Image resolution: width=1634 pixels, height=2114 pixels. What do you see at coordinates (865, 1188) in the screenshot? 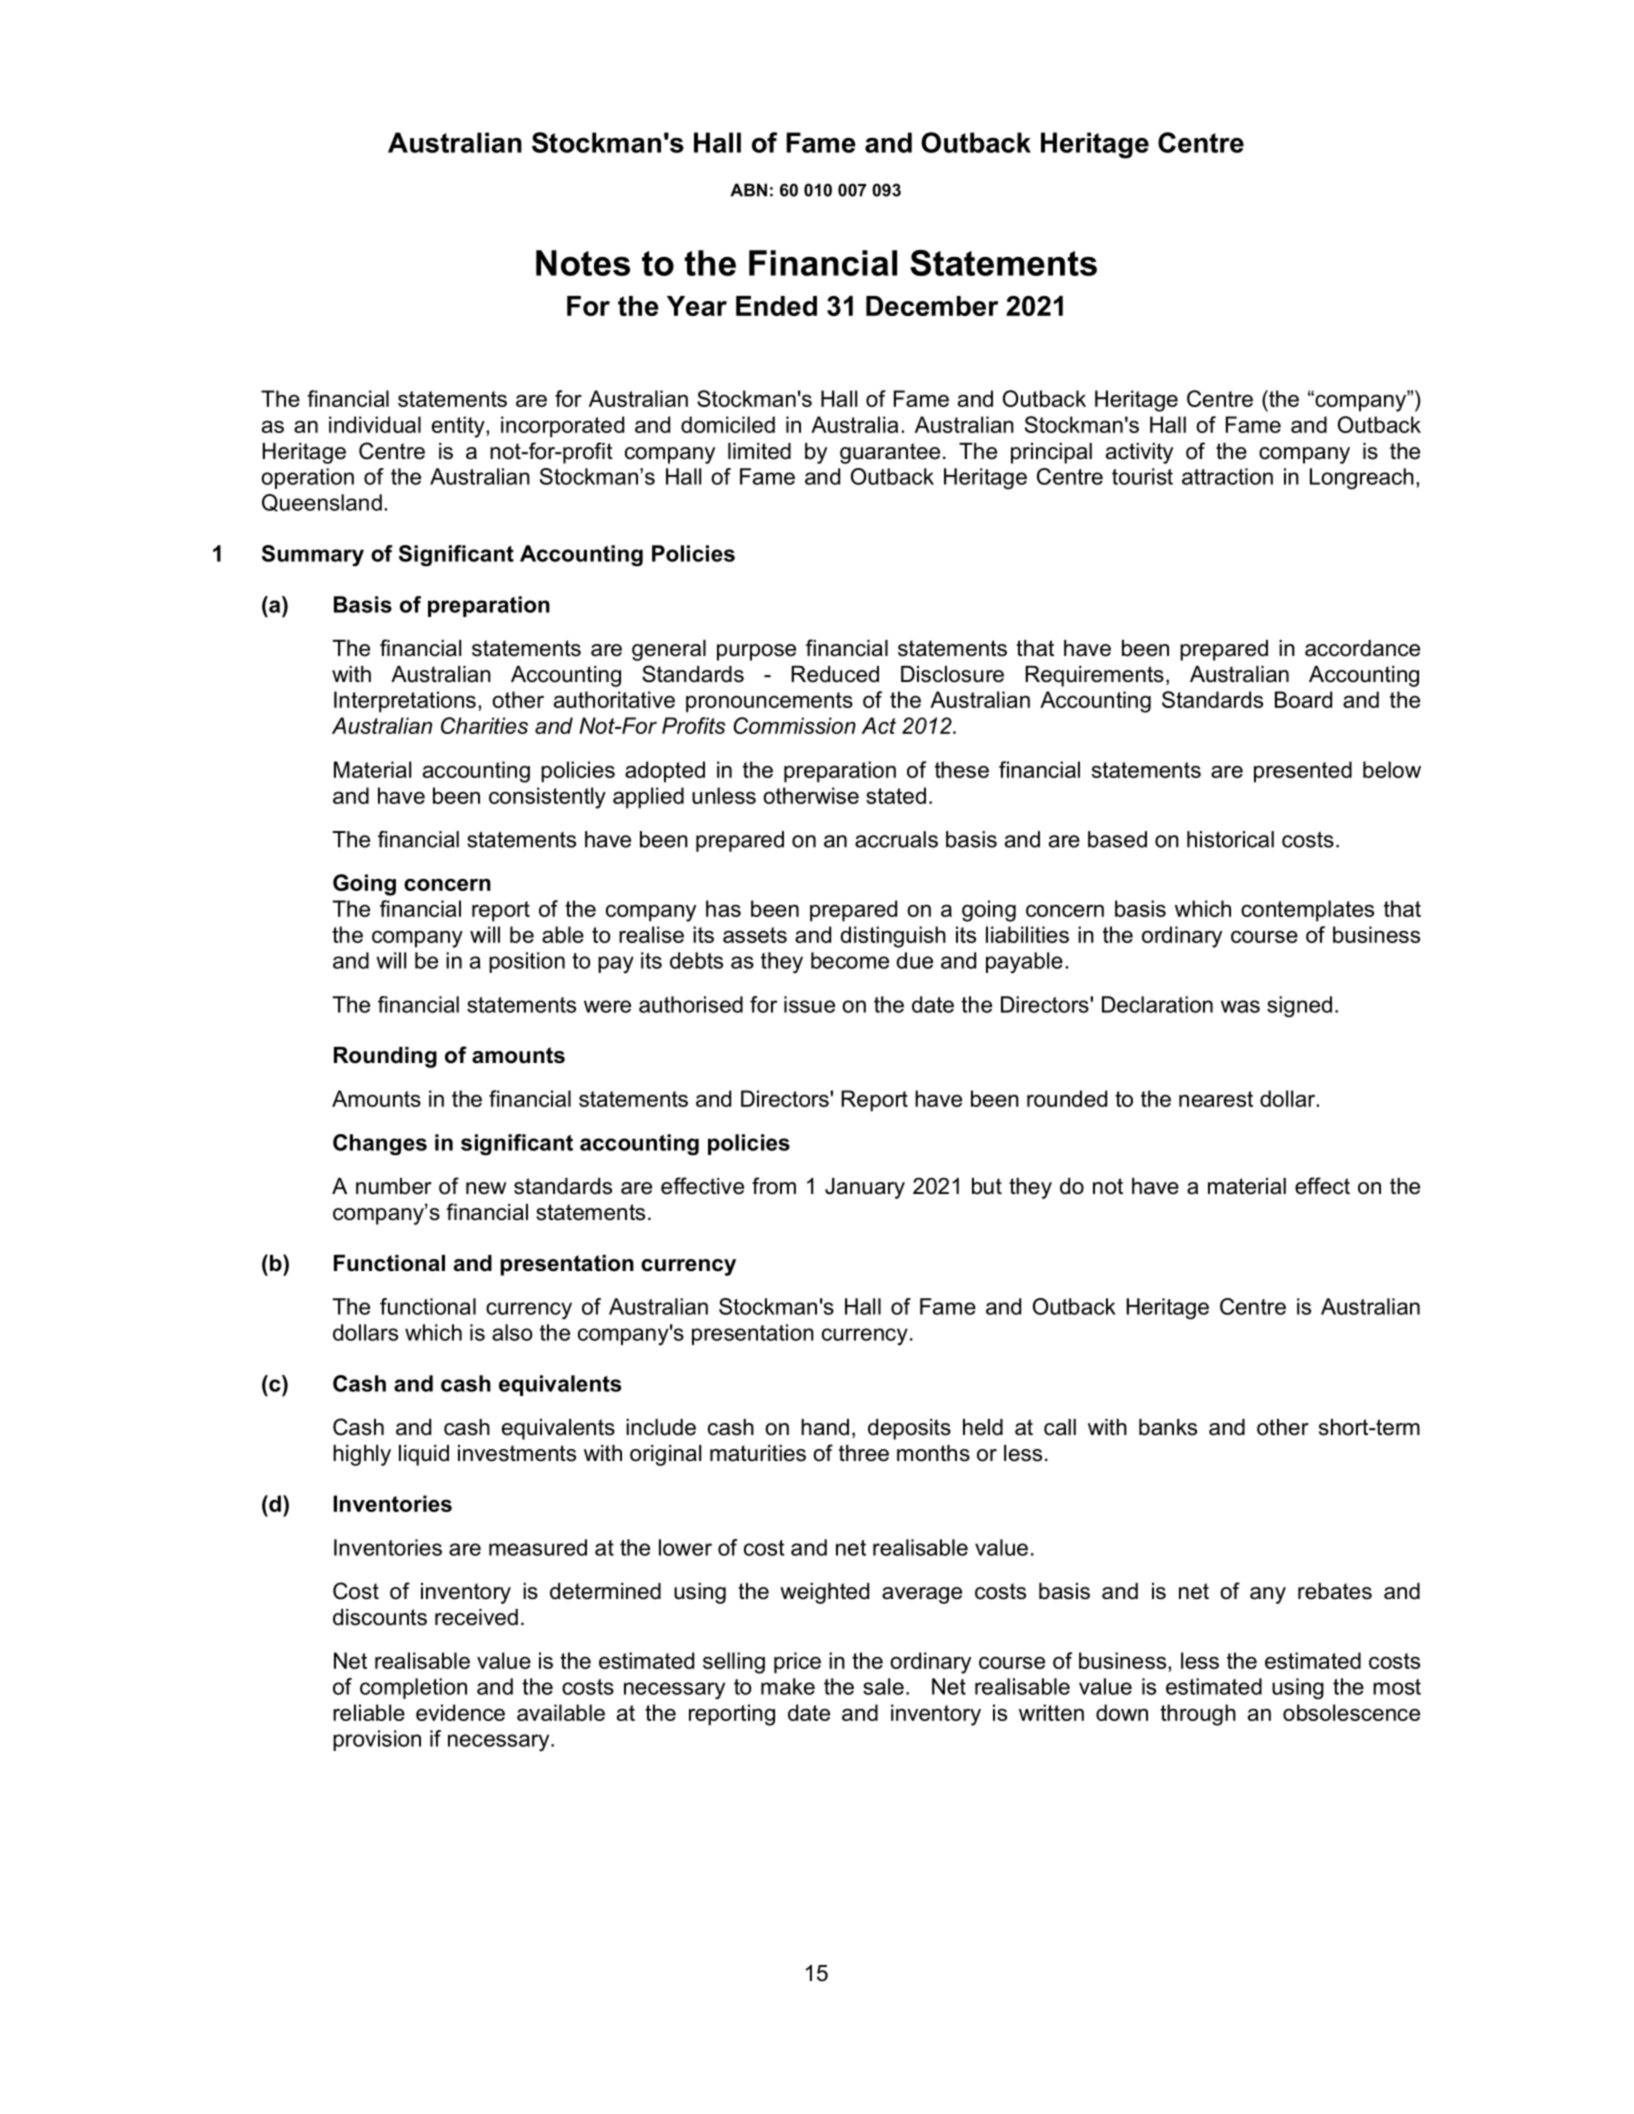
I see `January` at bounding box center [865, 1188].
